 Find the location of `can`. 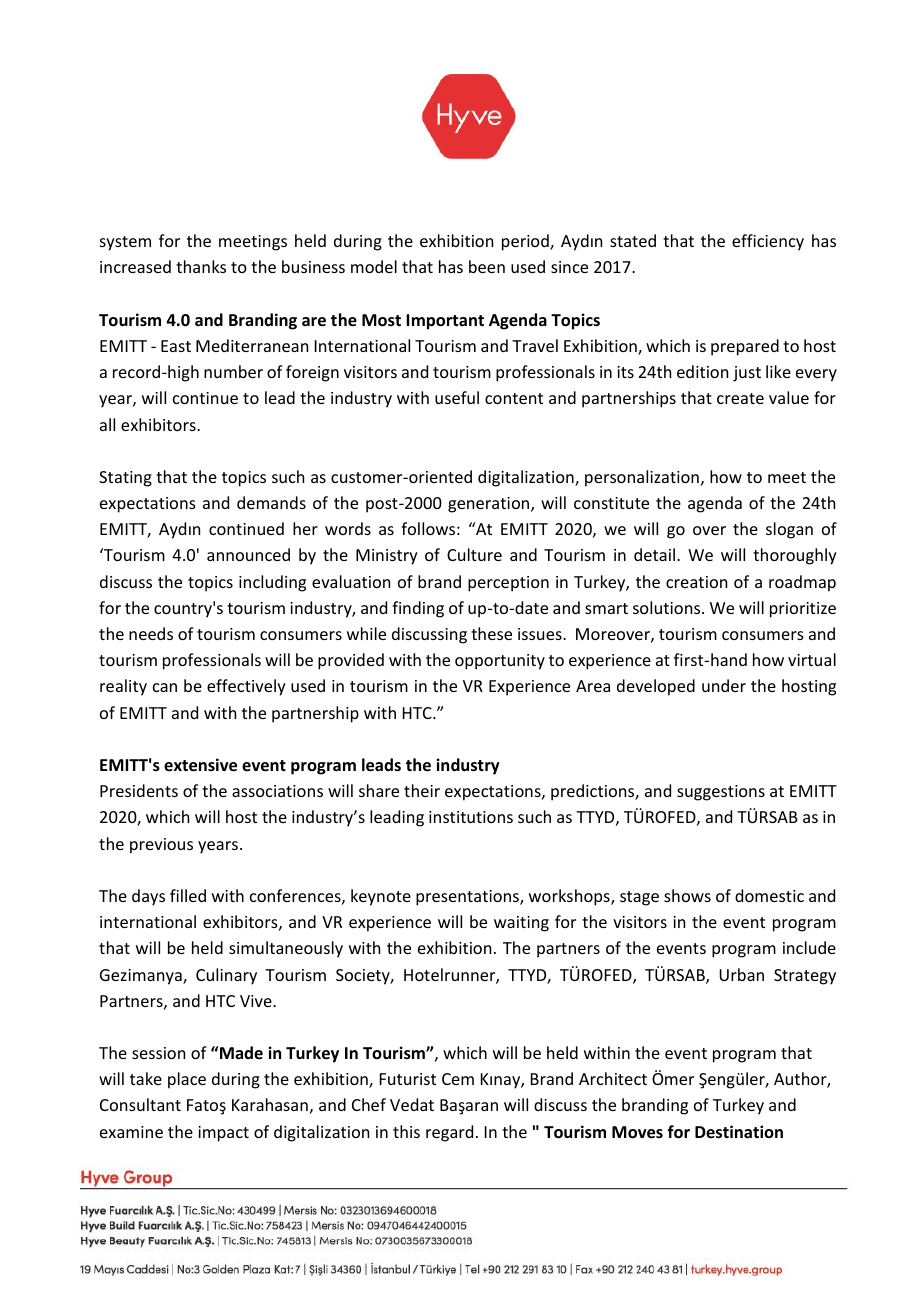

can is located at coordinates (165, 687).
